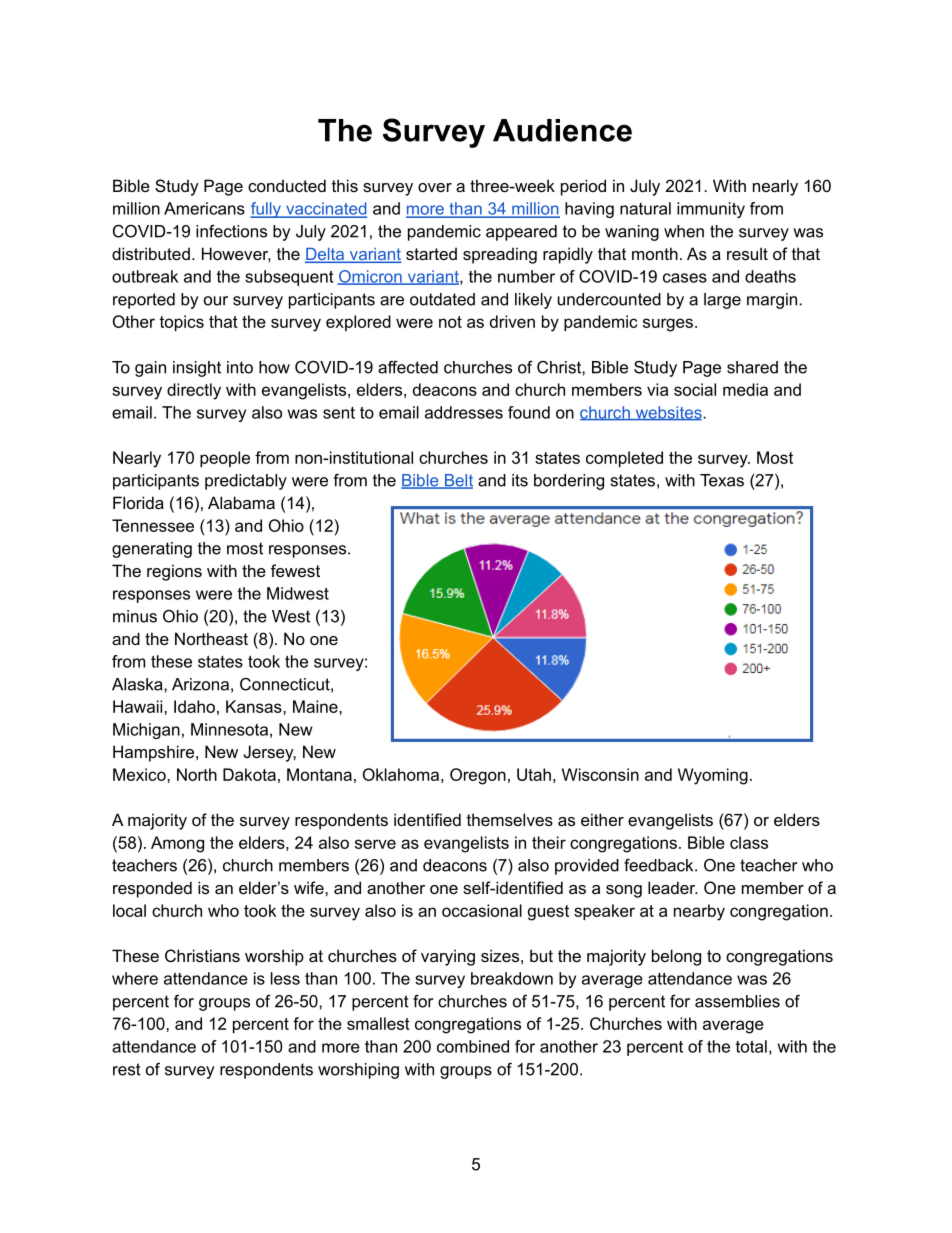  I want to click on Hampshire, so click(153, 753).
